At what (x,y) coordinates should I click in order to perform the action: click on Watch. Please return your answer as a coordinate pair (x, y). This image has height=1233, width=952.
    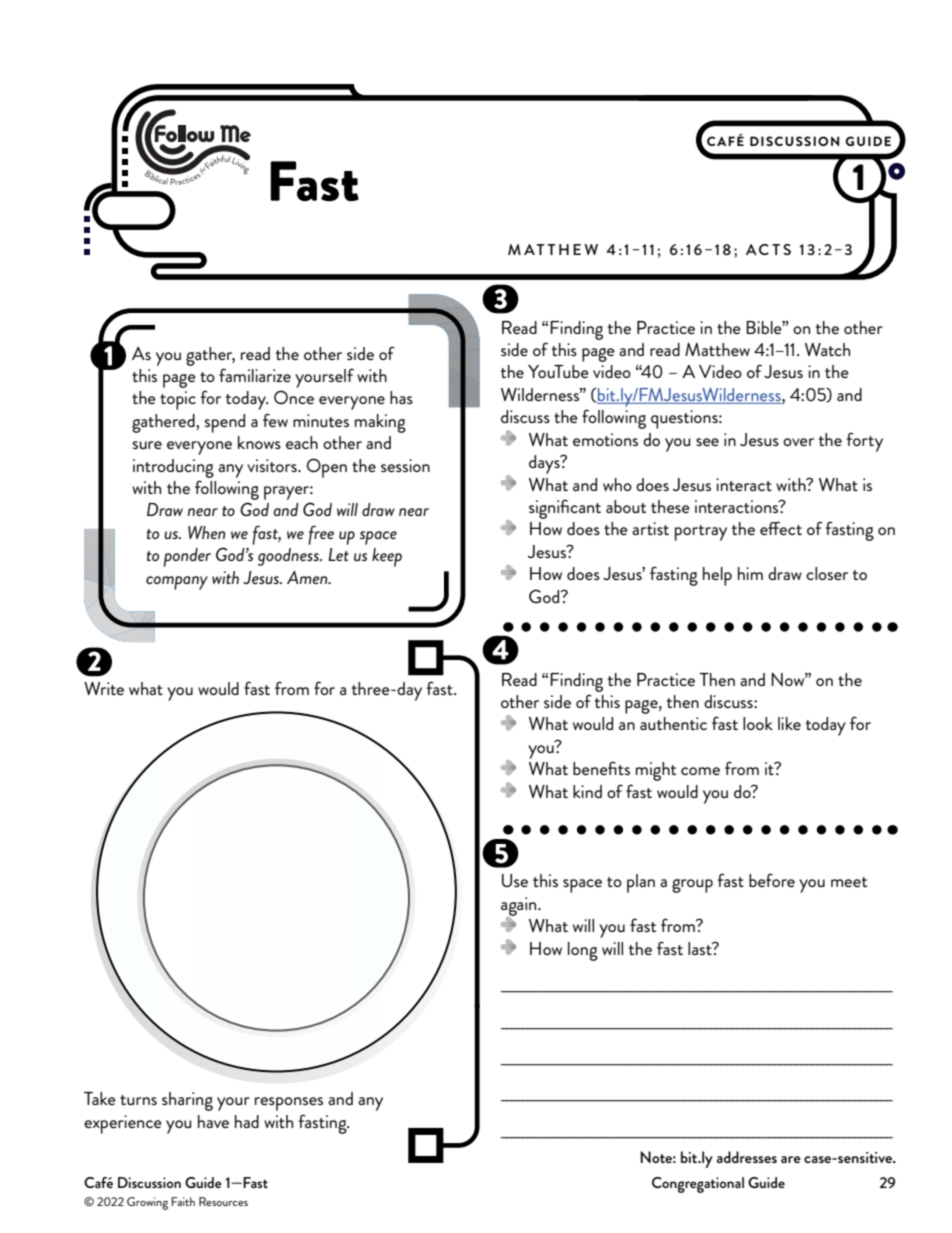
    Looking at the image, I should click on (827, 349).
